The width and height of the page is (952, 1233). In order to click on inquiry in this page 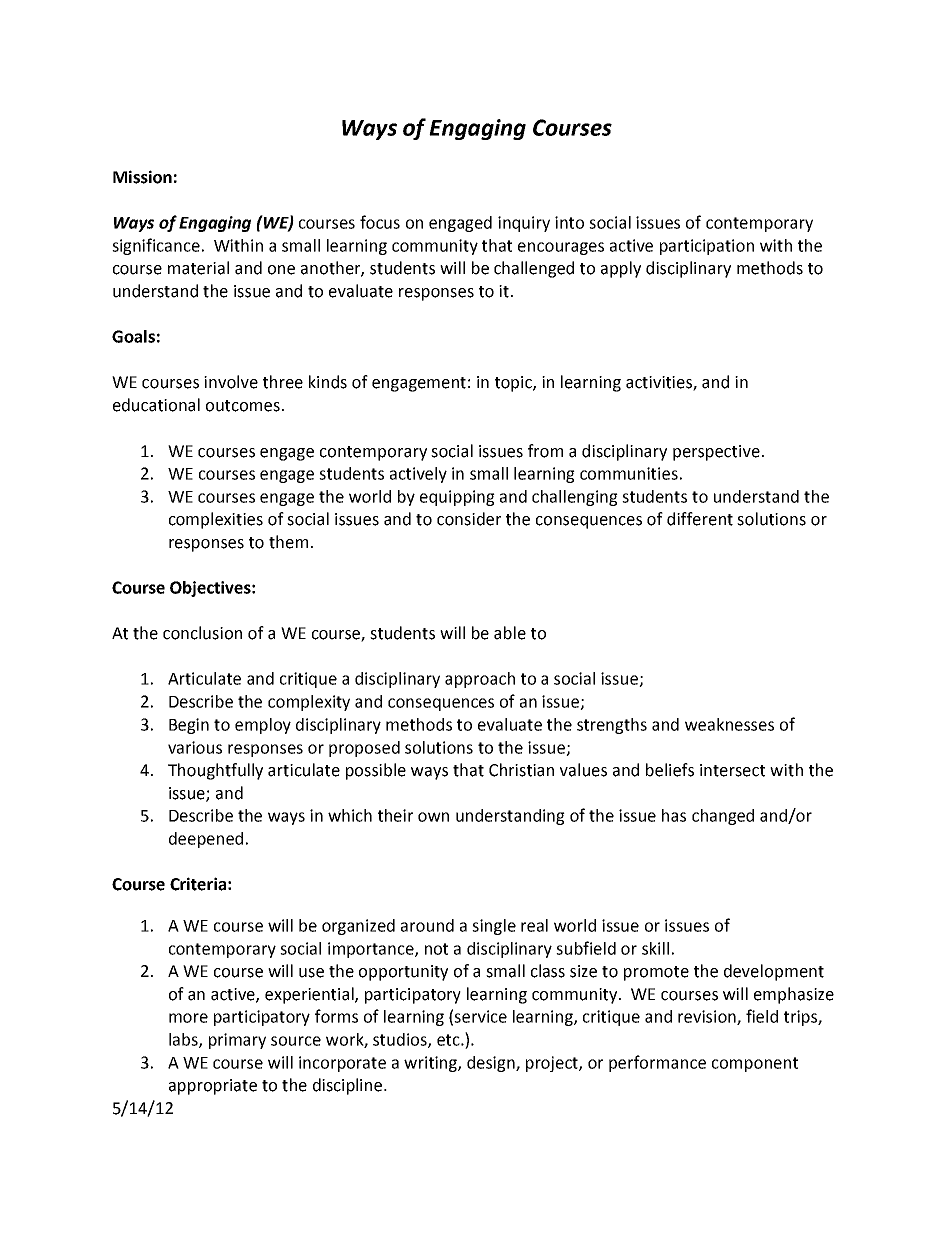, I will do `click(524, 224)`.
